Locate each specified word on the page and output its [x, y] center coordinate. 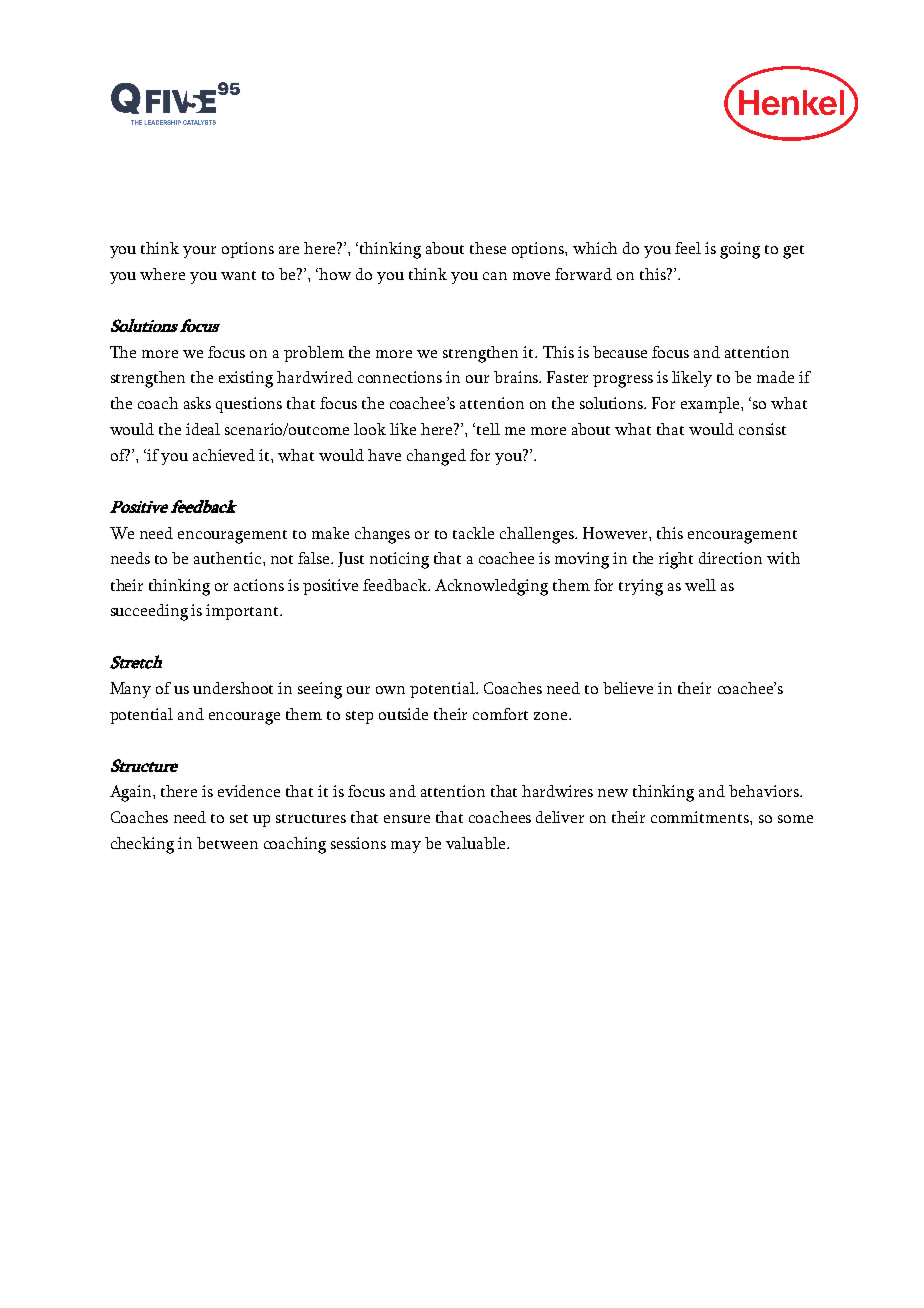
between [227, 843]
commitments [701, 817]
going [740, 250]
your [199, 252]
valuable [477, 843]
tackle [473, 533]
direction [730, 558]
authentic [229, 558]
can [495, 276]
